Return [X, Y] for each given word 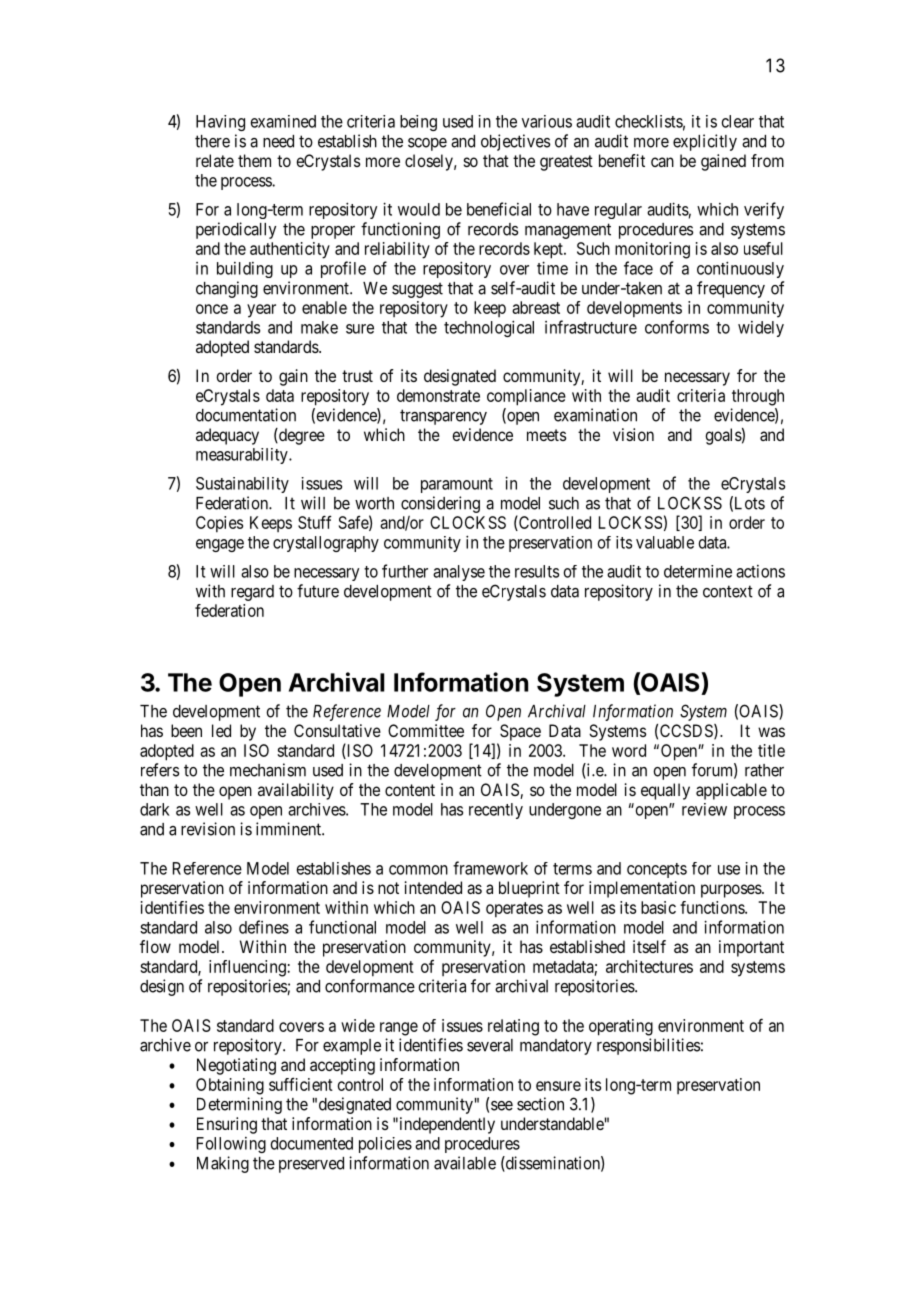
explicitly [705, 142]
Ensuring [227, 1125]
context [728, 591]
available [465, 1163]
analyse [459, 573]
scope [427, 144]
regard [252, 593]
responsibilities [648, 1046]
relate [215, 160]
